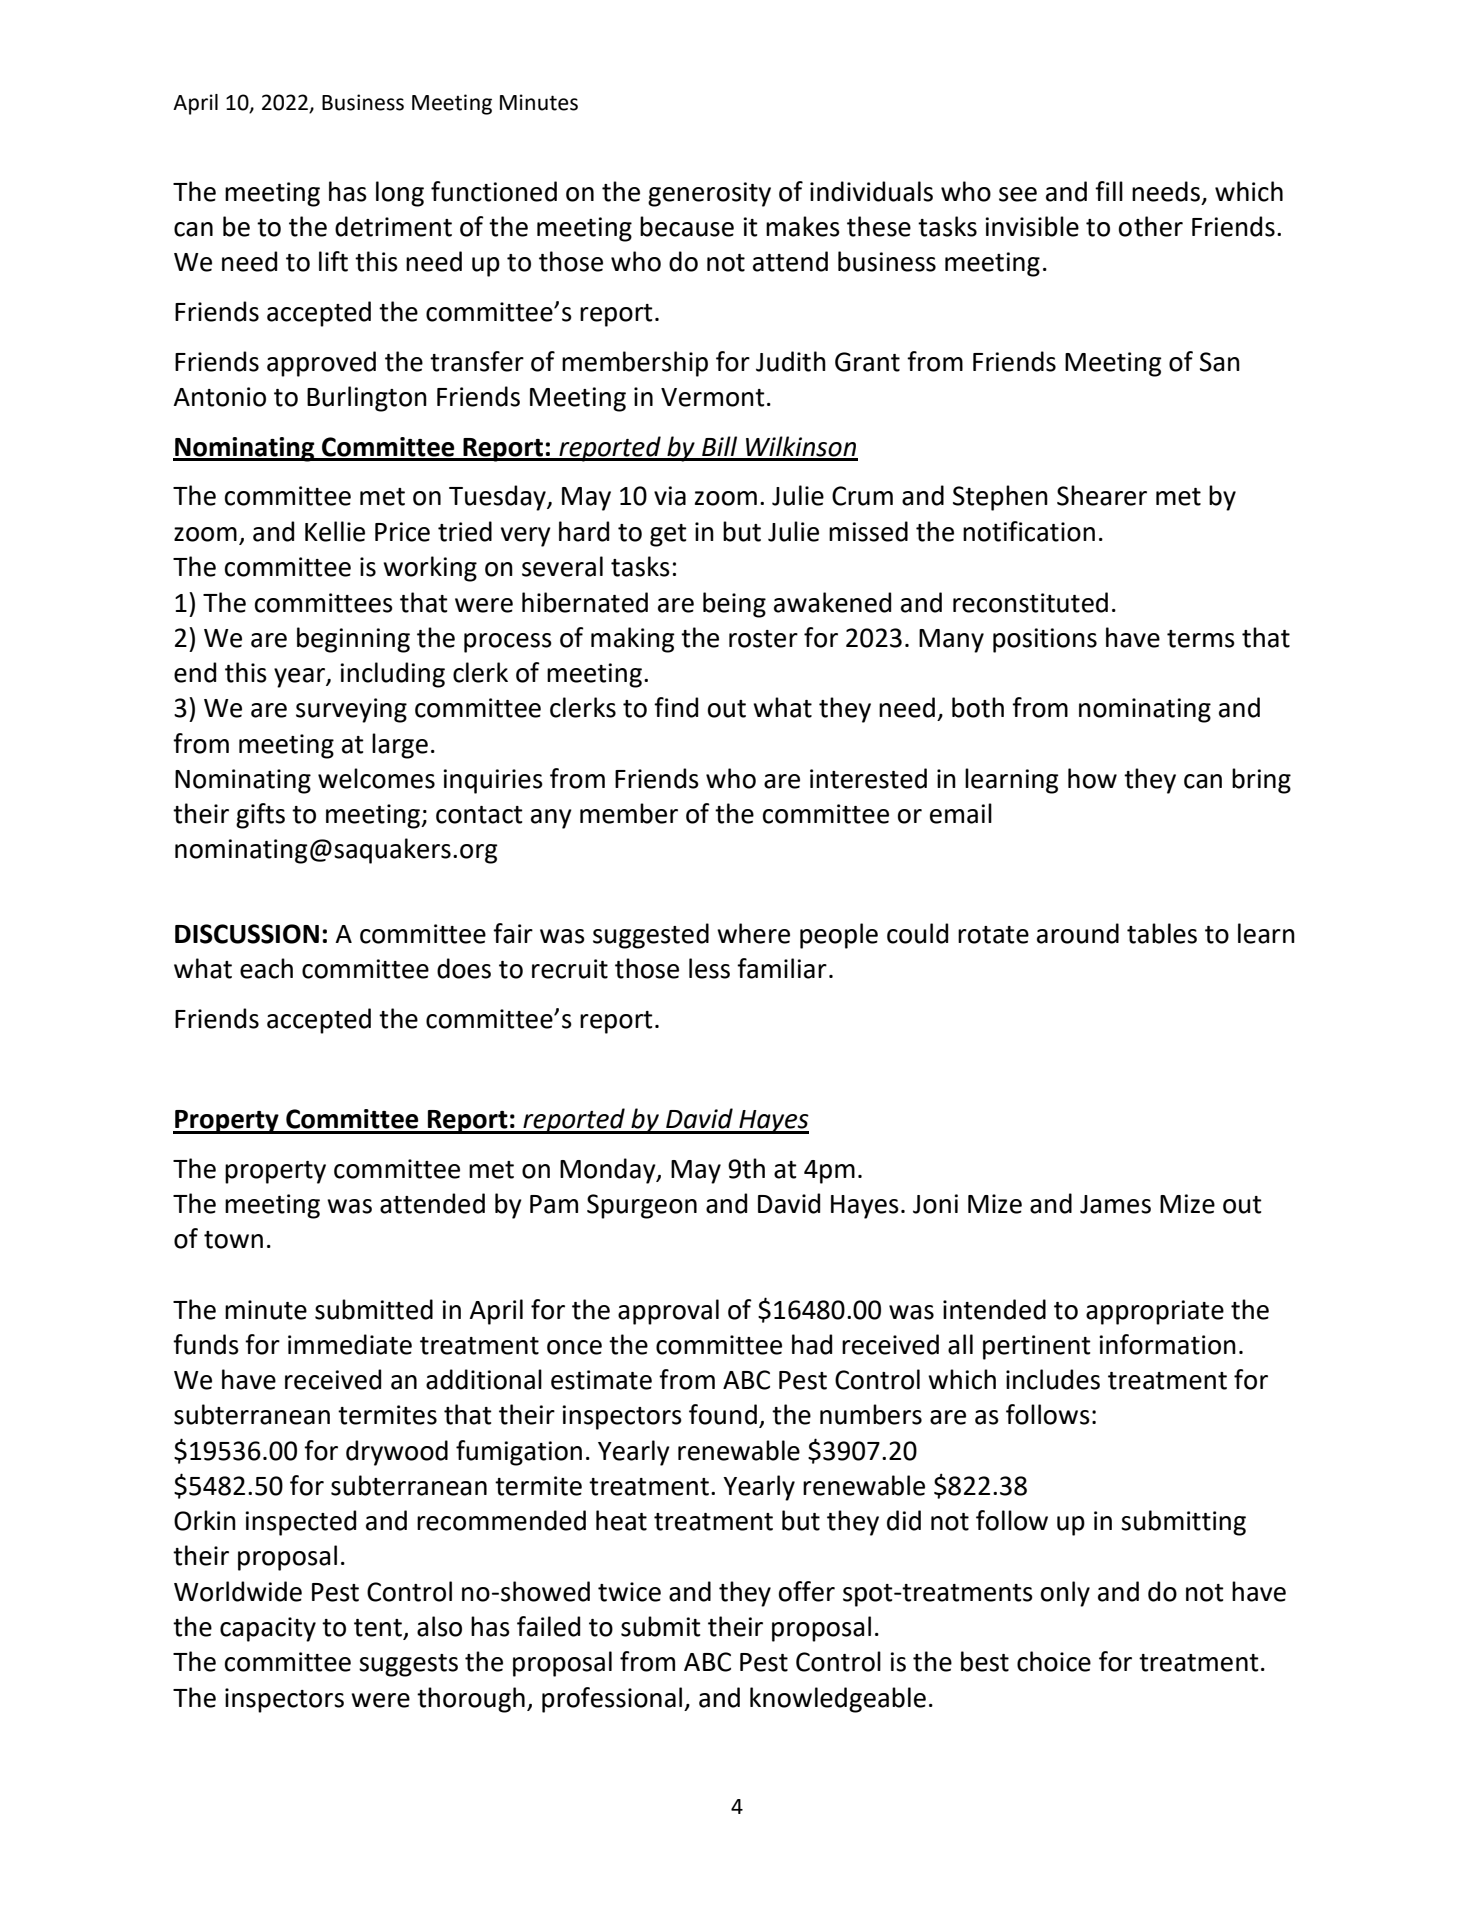  What do you see at coordinates (668, 535) in the document?
I see `get` at bounding box center [668, 535].
